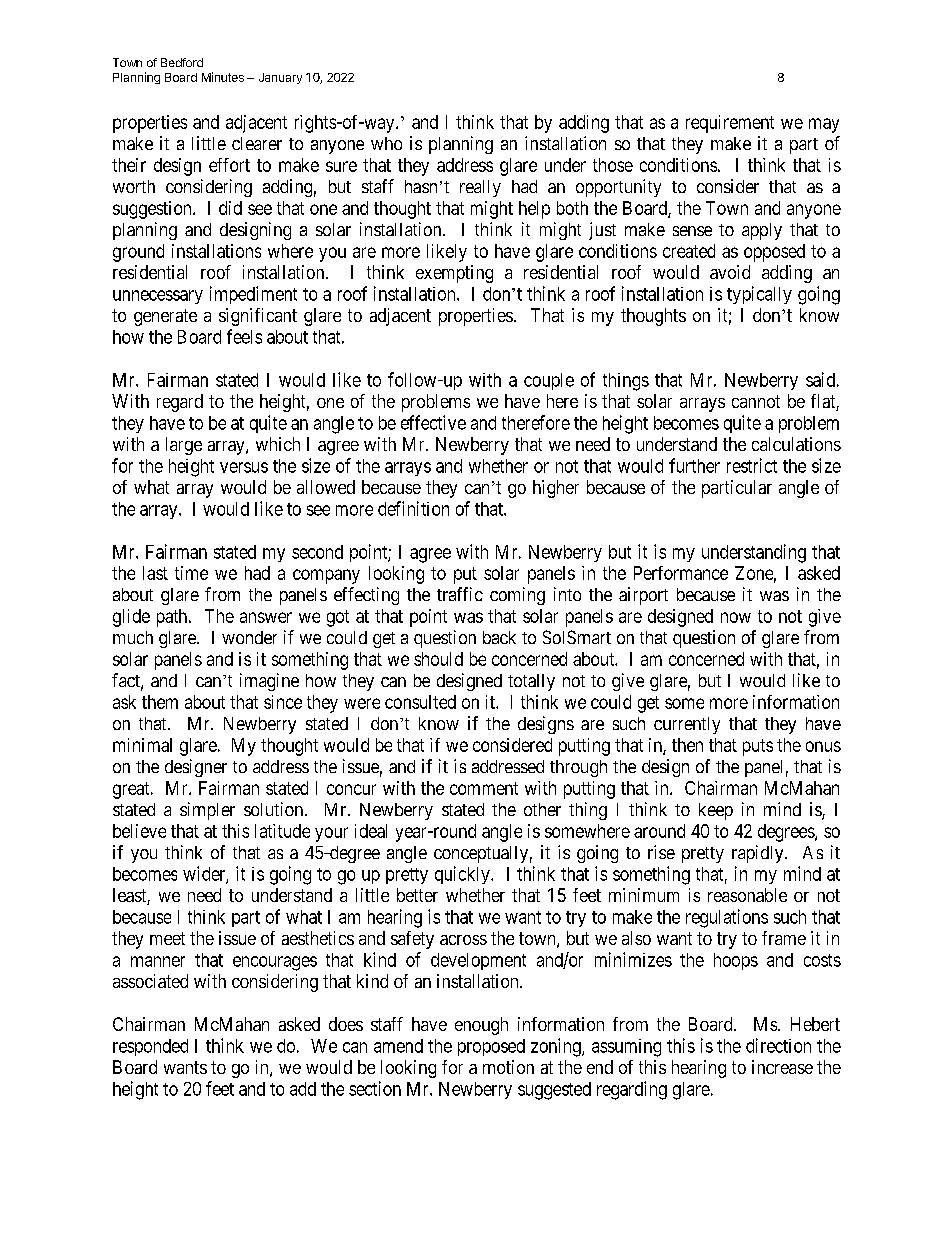 The image size is (952, 1233). What do you see at coordinates (484, 788) in the screenshot?
I see `comment` at bounding box center [484, 788].
